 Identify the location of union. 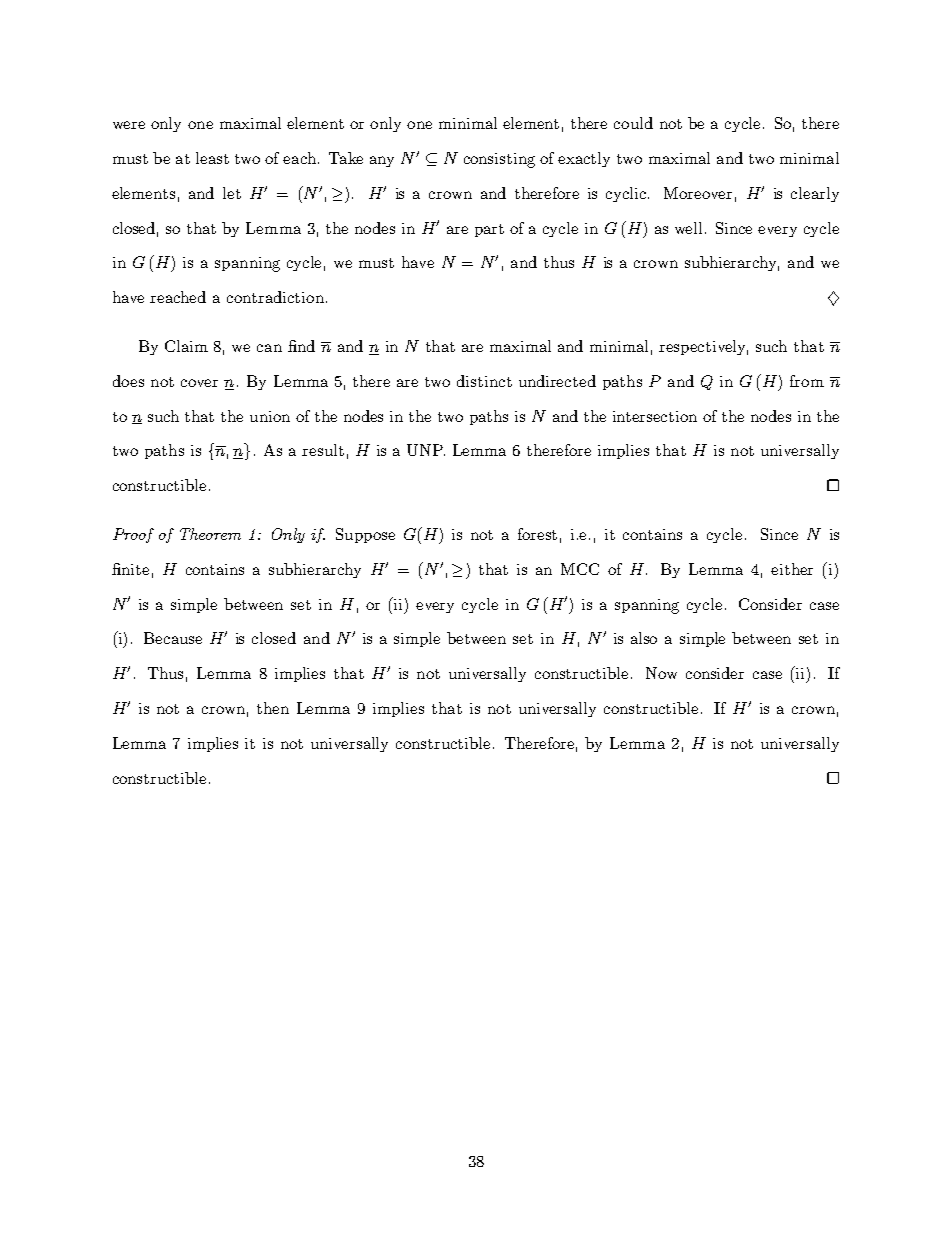
(270, 416).
